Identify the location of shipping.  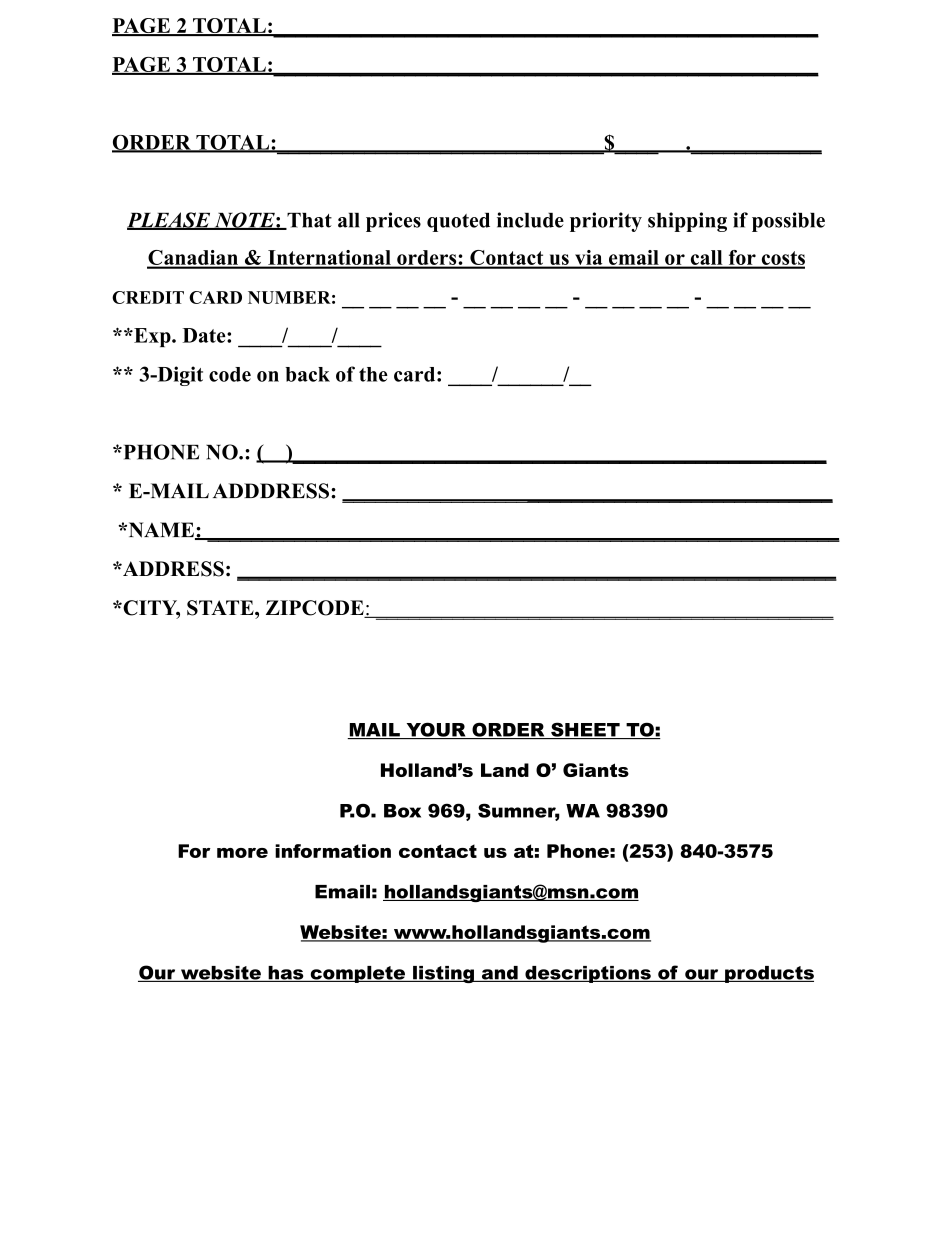
(687, 222).
